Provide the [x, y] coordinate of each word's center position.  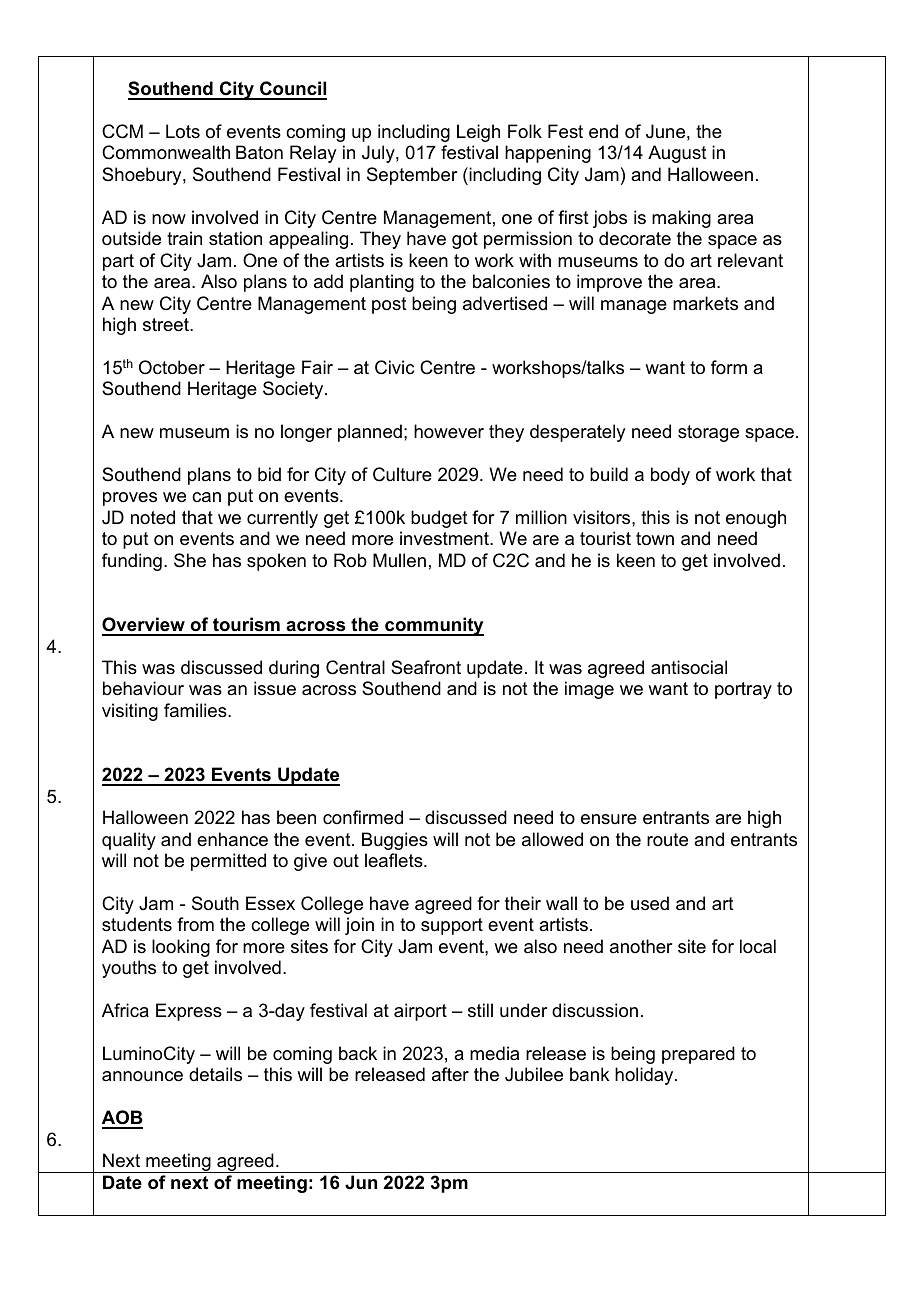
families [196, 710]
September [412, 176]
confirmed [363, 817]
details [215, 1074]
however [449, 431]
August [677, 154]
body [670, 476]
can [206, 497]
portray [743, 690]
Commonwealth [166, 152]
